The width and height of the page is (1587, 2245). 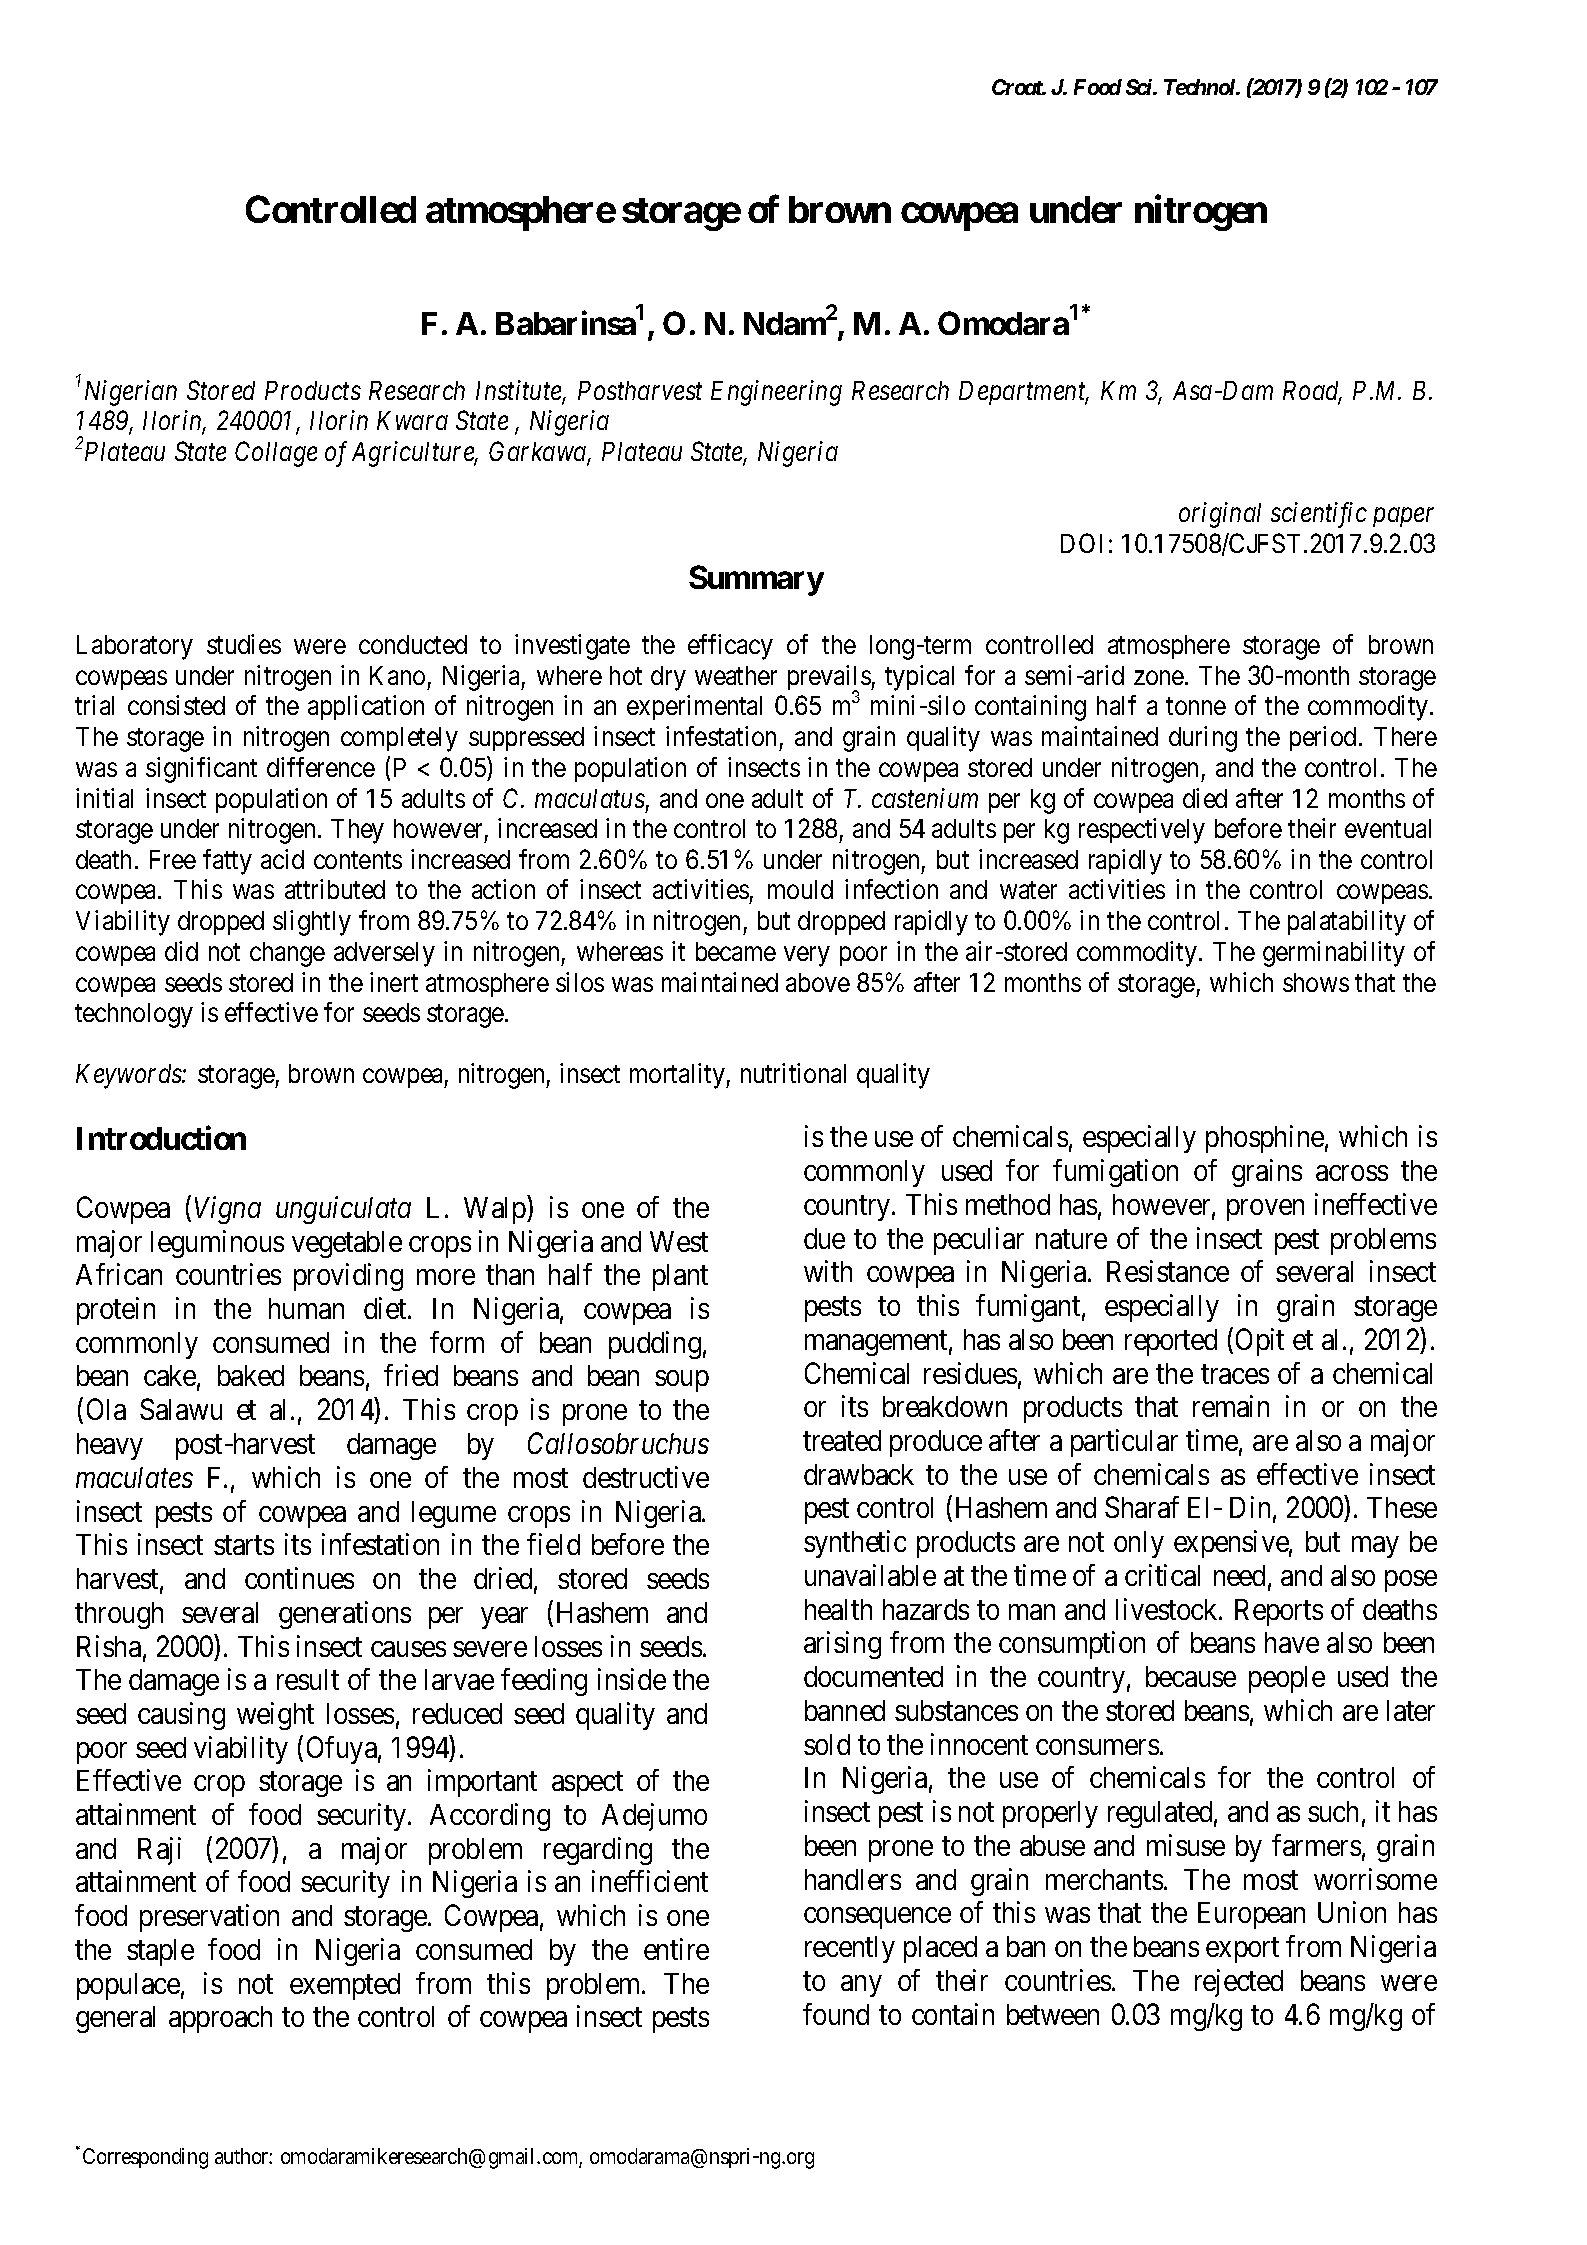 What do you see at coordinates (209, 1918) in the page?
I see `preservation` at bounding box center [209, 1918].
